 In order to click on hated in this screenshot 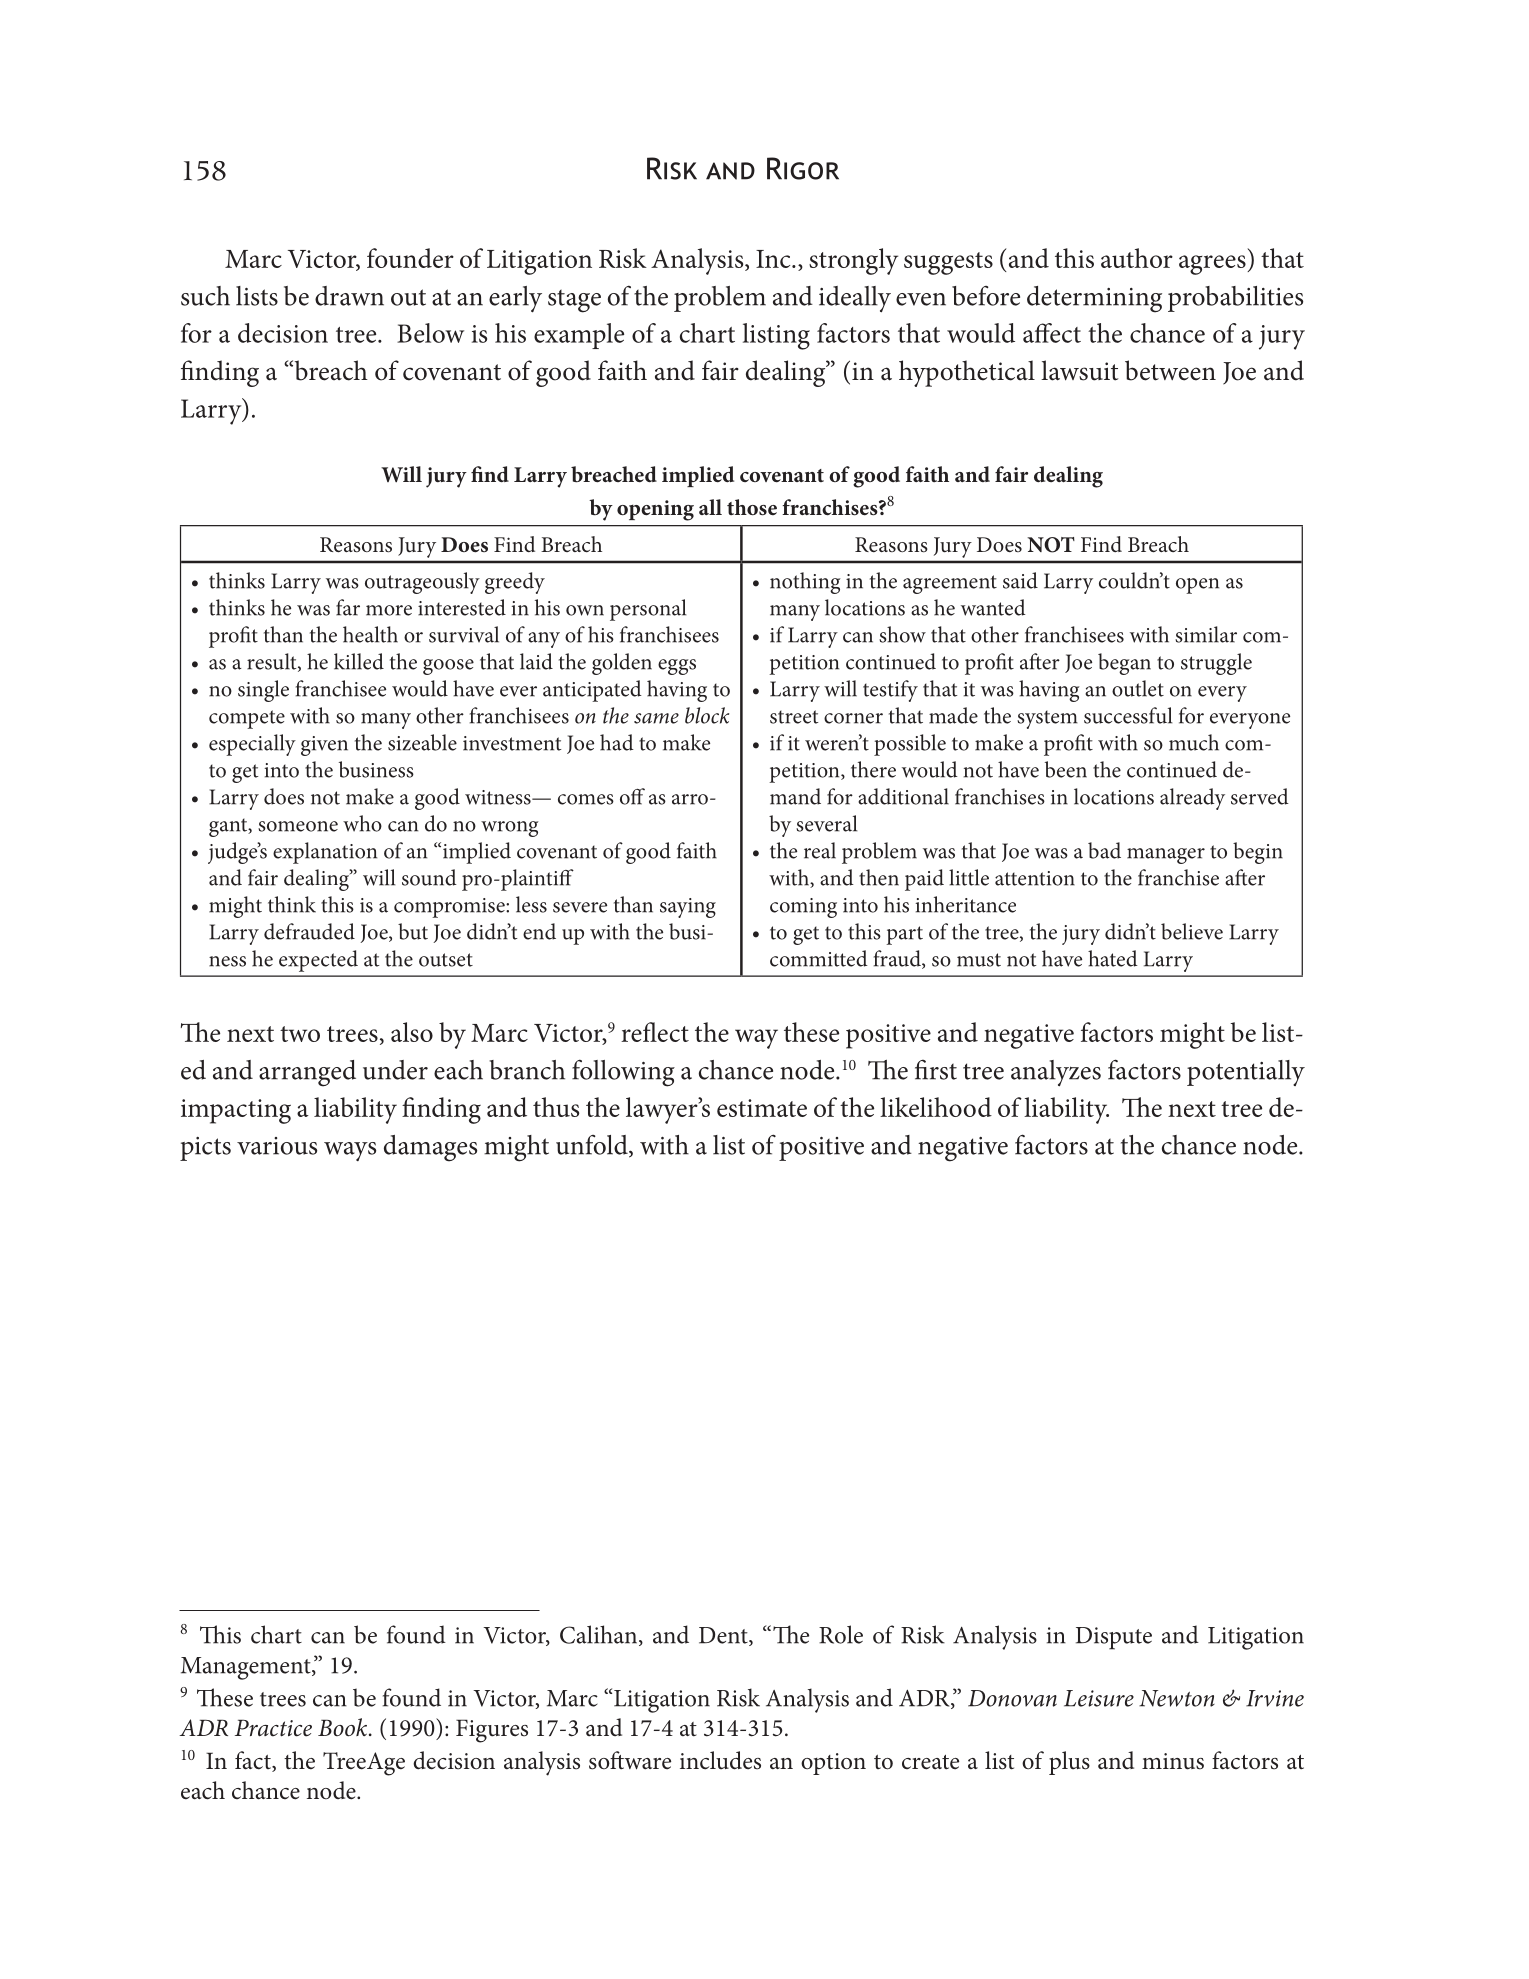, I will do `click(1113, 958)`.
